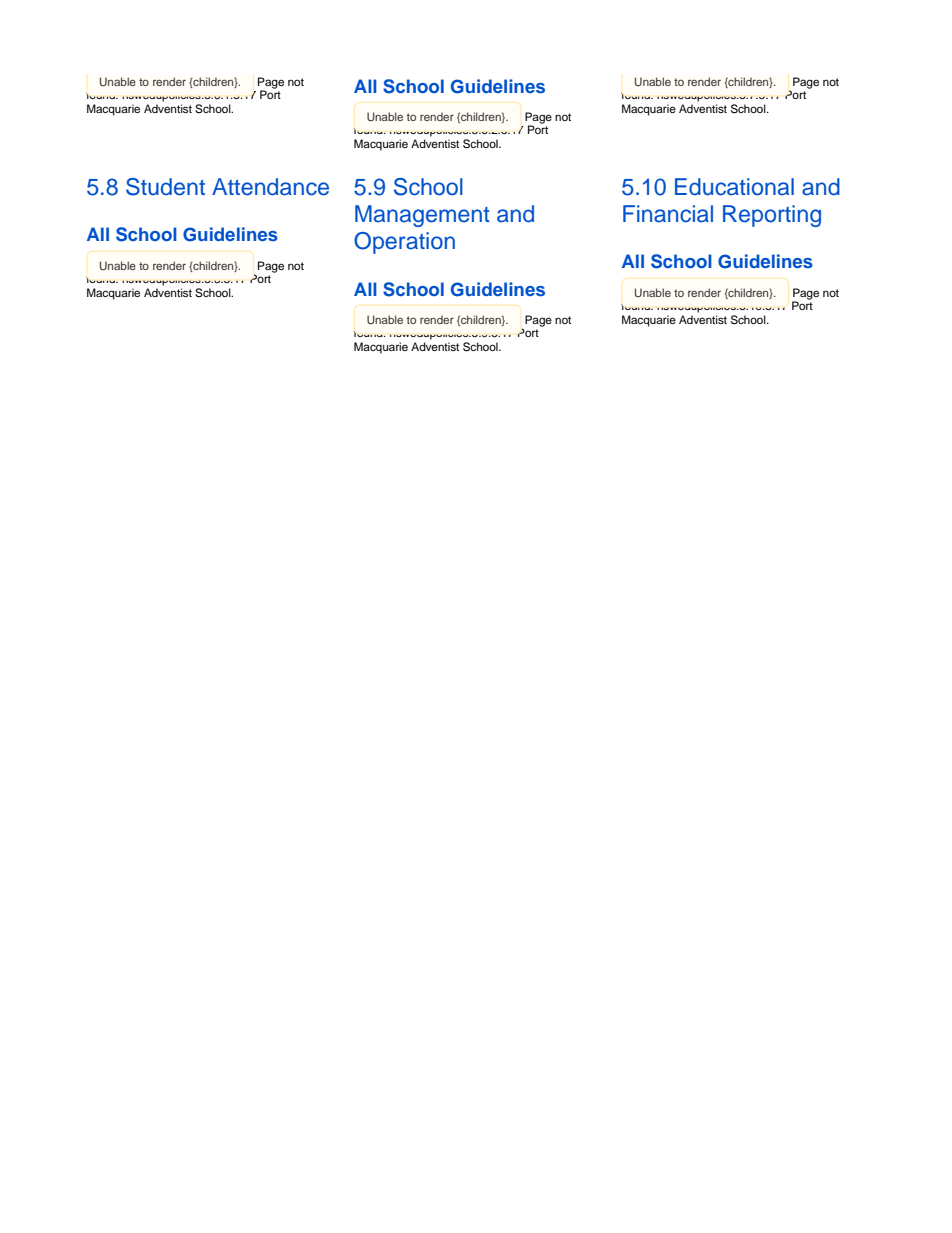 Image resolution: width=952 pixels, height=1233 pixels. I want to click on Educational, so click(734, 187).
